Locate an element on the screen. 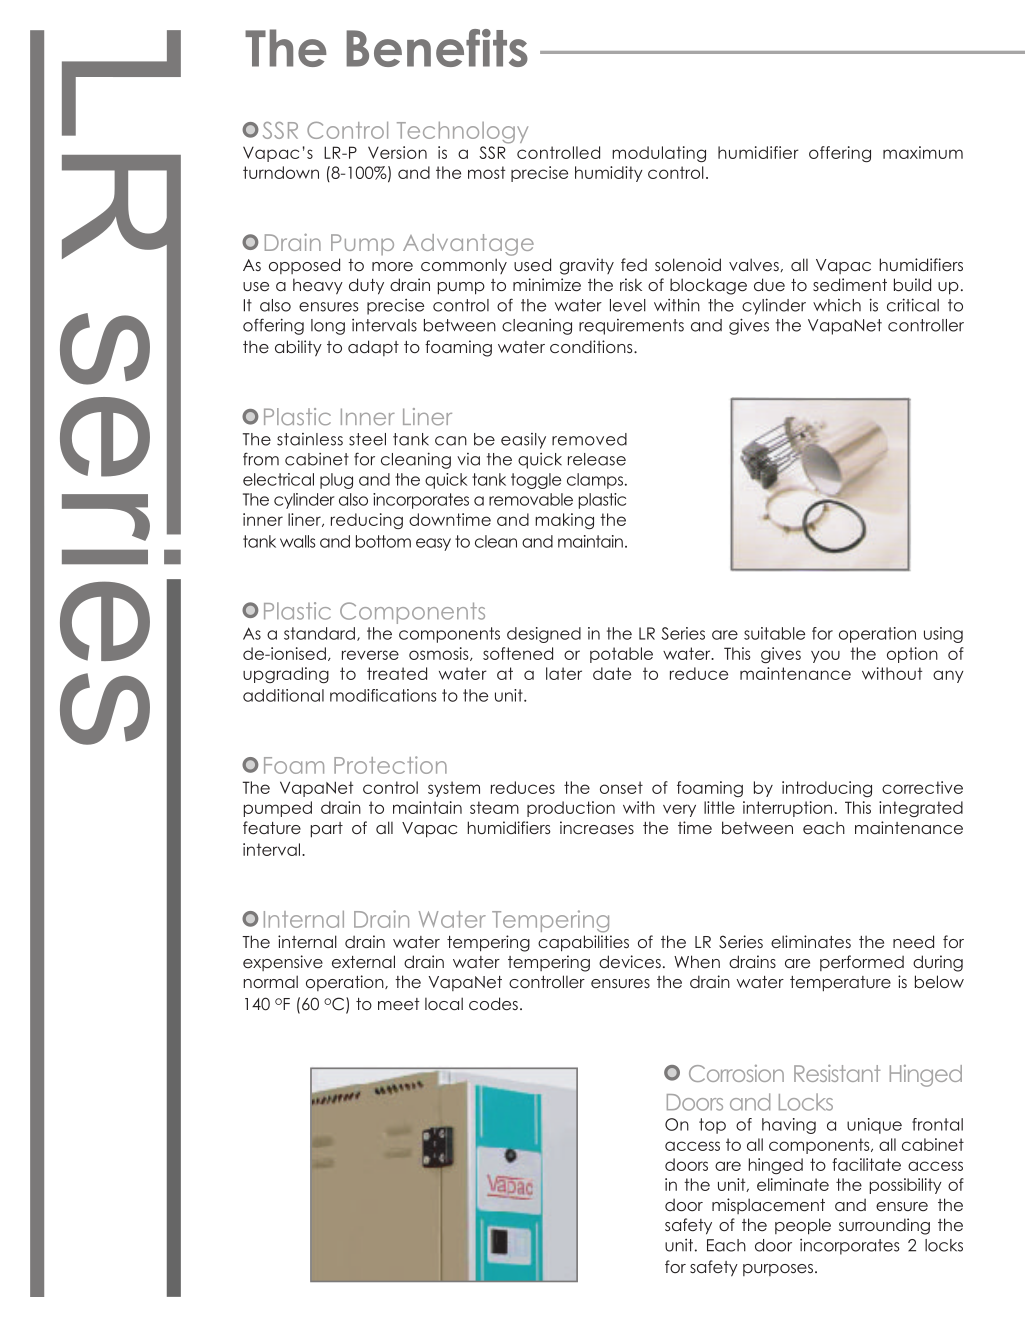 This screenshot has width=1025, height=1327. integrated is located at coordinates (921, 809).
